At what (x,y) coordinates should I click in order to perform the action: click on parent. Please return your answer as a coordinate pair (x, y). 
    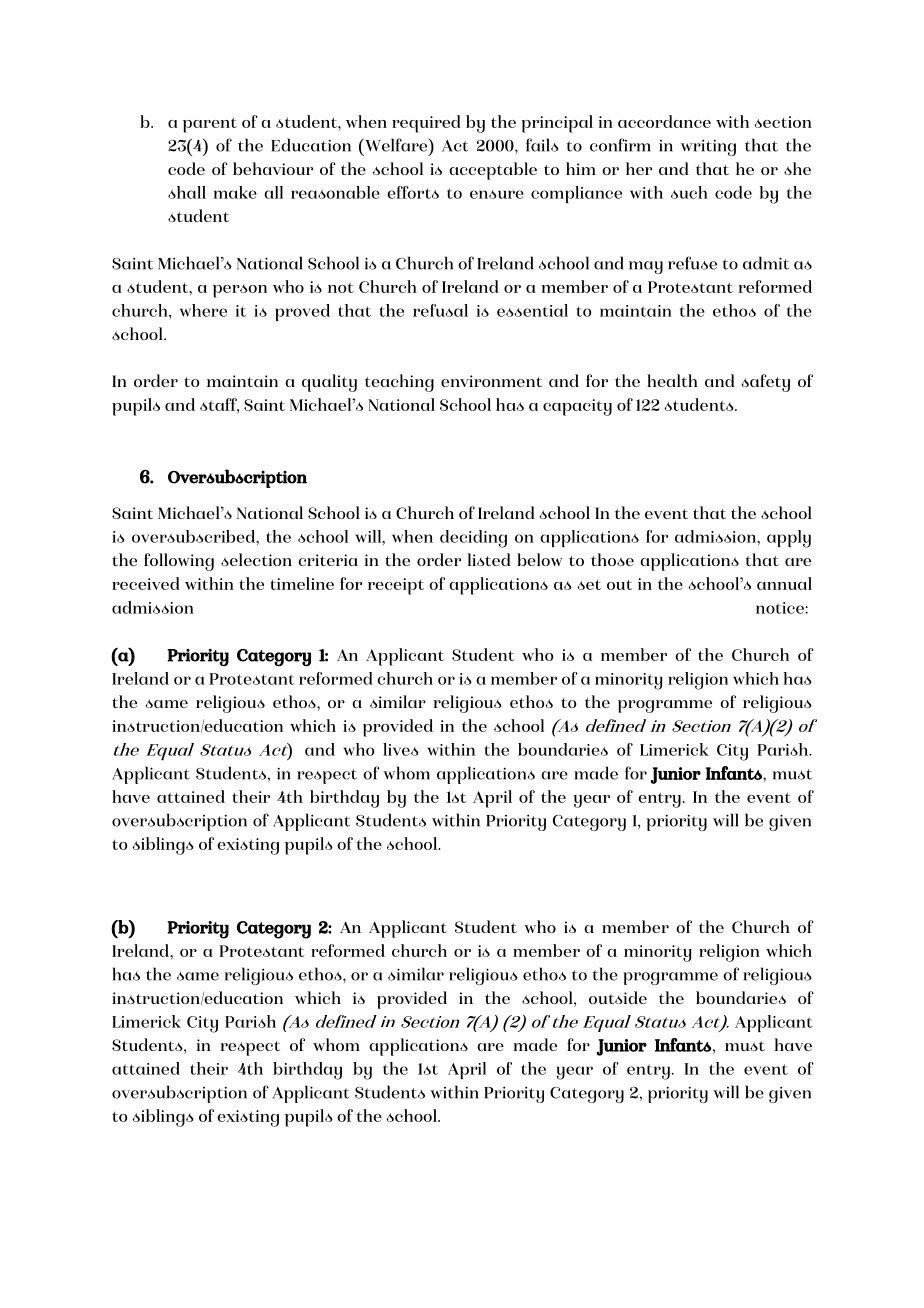
    Looking at the image, I should click on (210, 125).
